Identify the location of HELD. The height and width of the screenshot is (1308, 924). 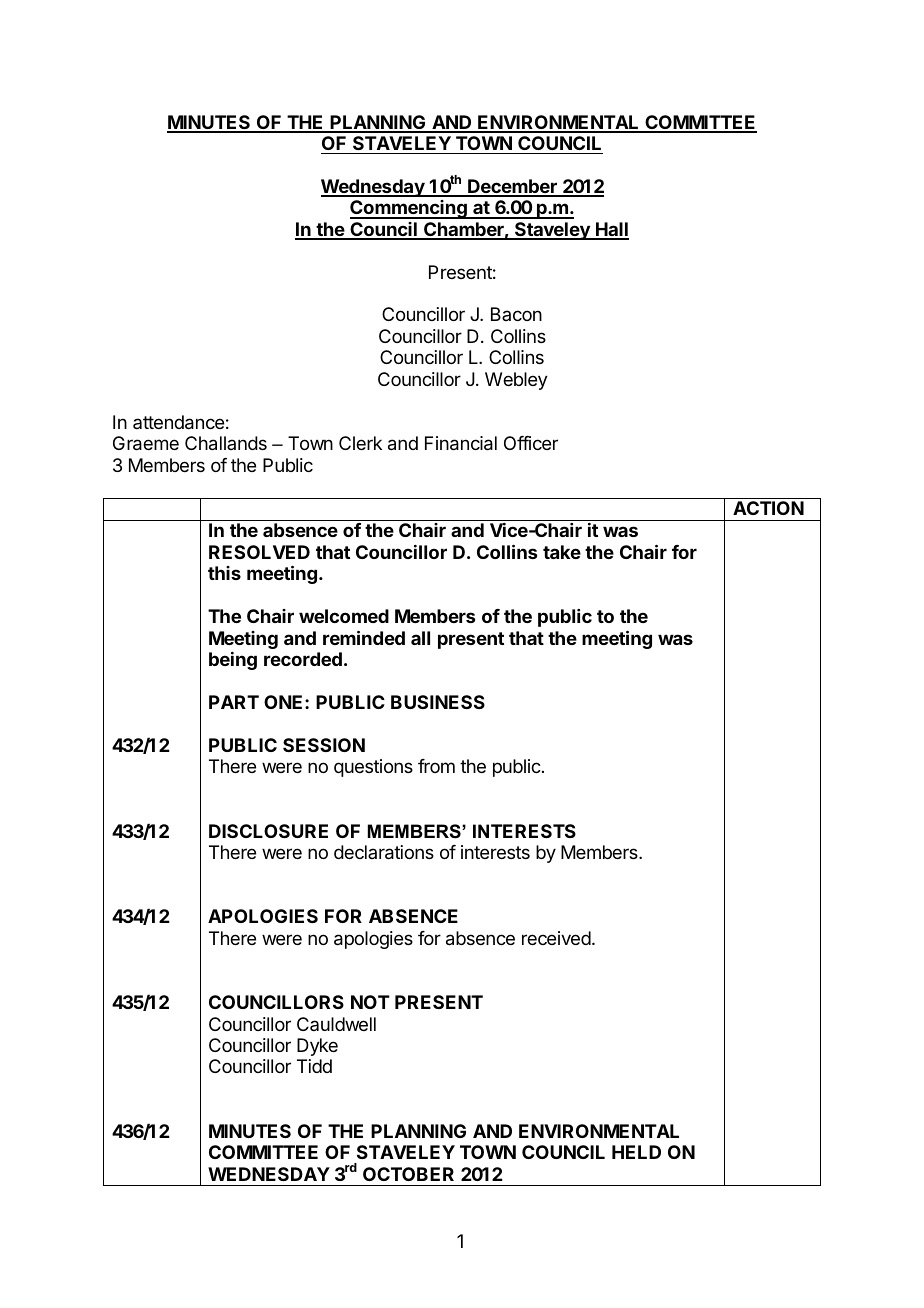
(636, 1152).
